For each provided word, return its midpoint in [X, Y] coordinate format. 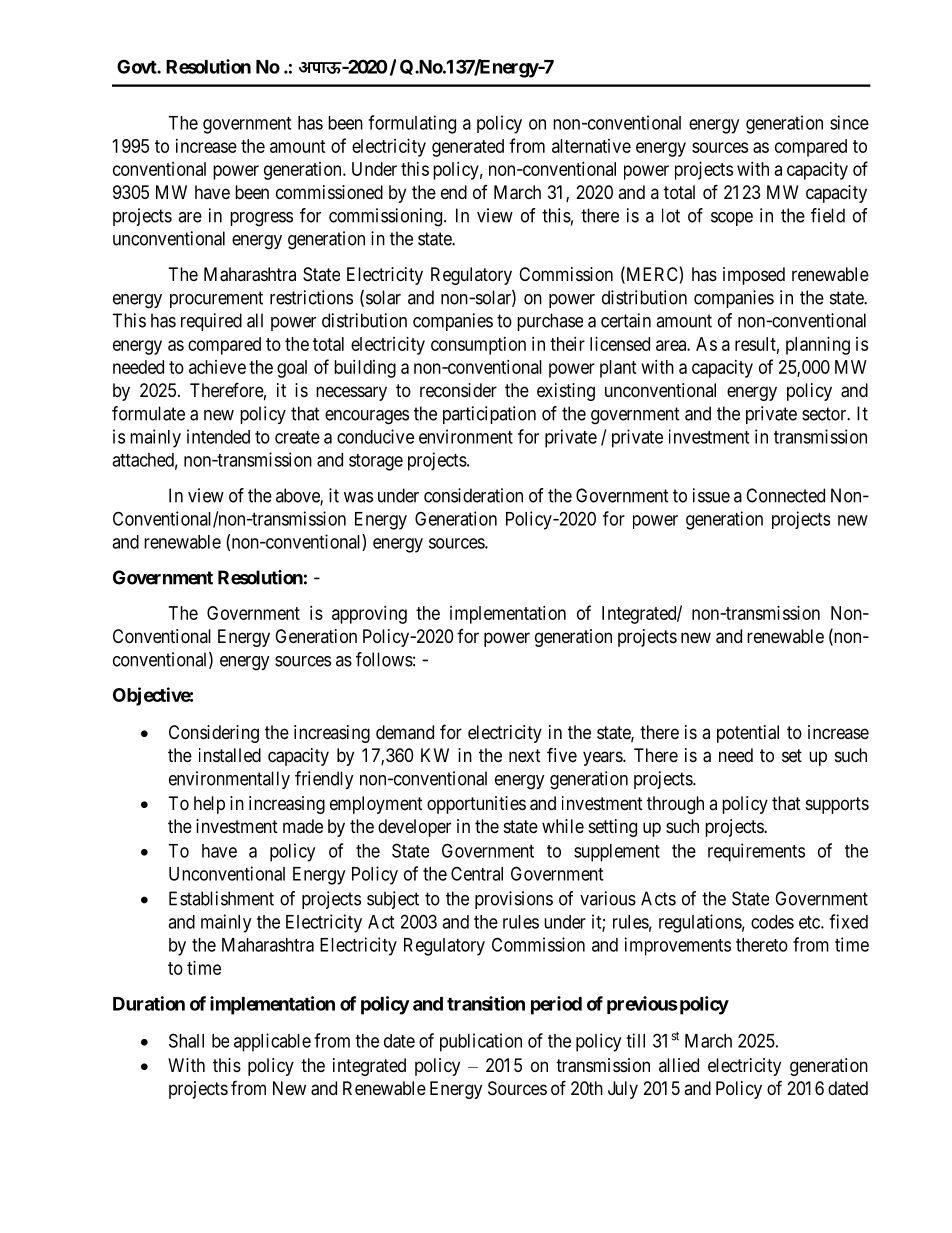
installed [230, 755]
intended [218, 436]
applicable [272, 1042]
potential [748, 734]
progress [261, 219]
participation [489, 415]
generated [468, 148]
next [525, 755]
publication [481, 1042]
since [849, 122]
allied [679, 1065]
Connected [785, 495]
